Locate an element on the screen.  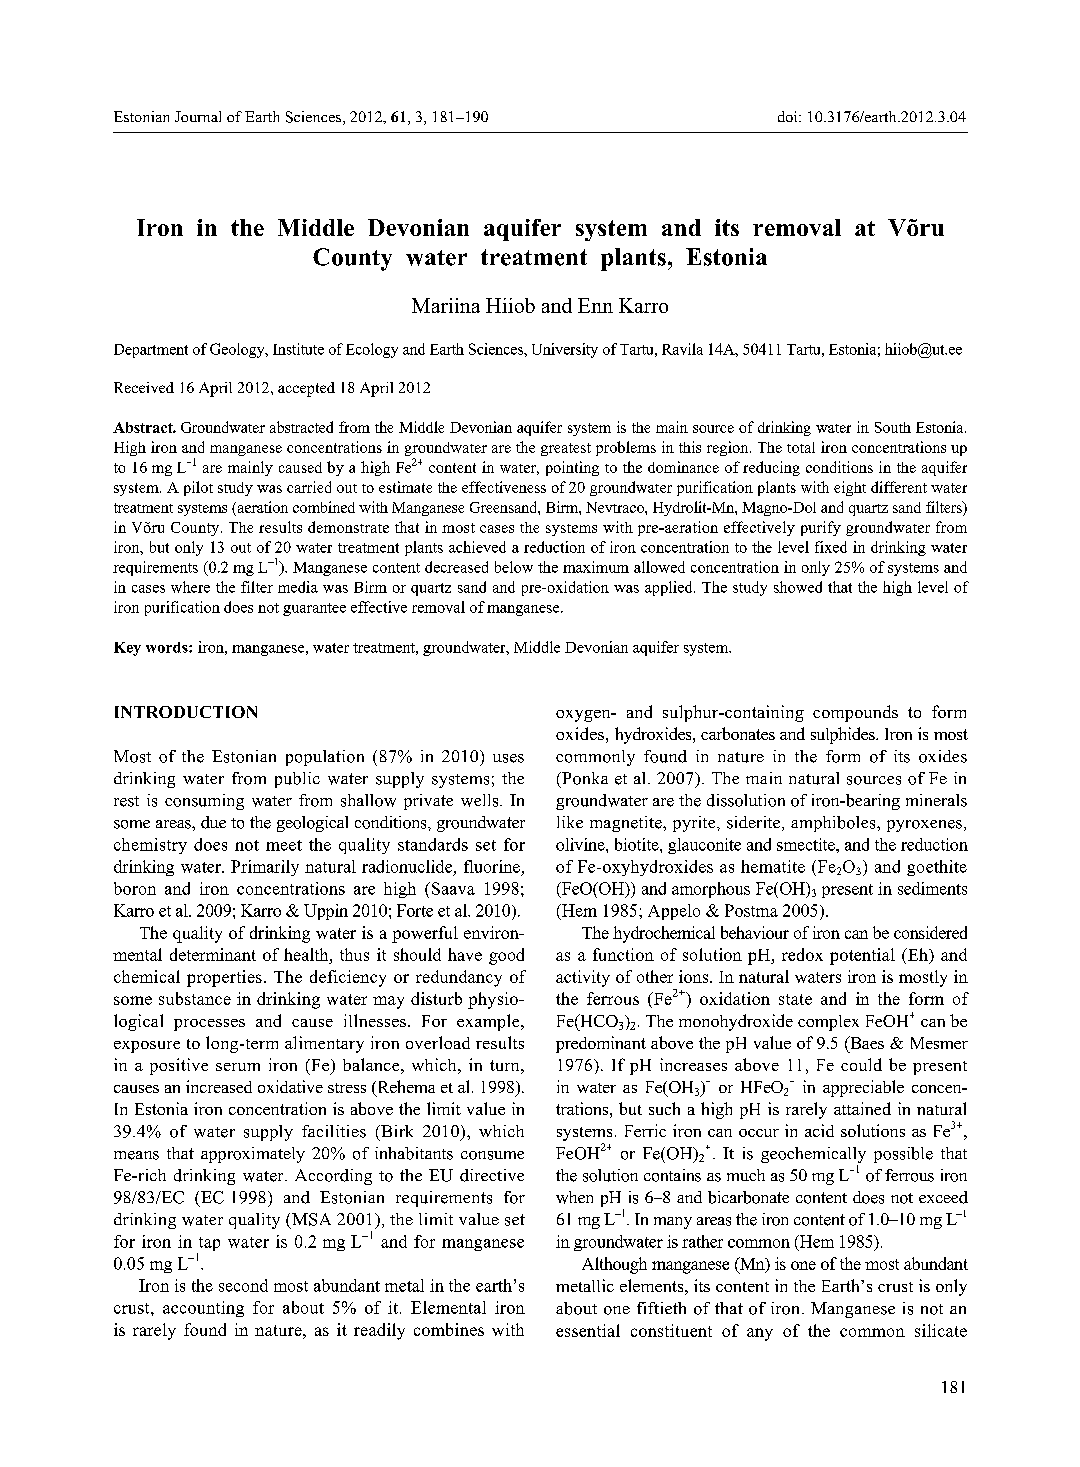
silicate is located at coordinates (941, 1330).
